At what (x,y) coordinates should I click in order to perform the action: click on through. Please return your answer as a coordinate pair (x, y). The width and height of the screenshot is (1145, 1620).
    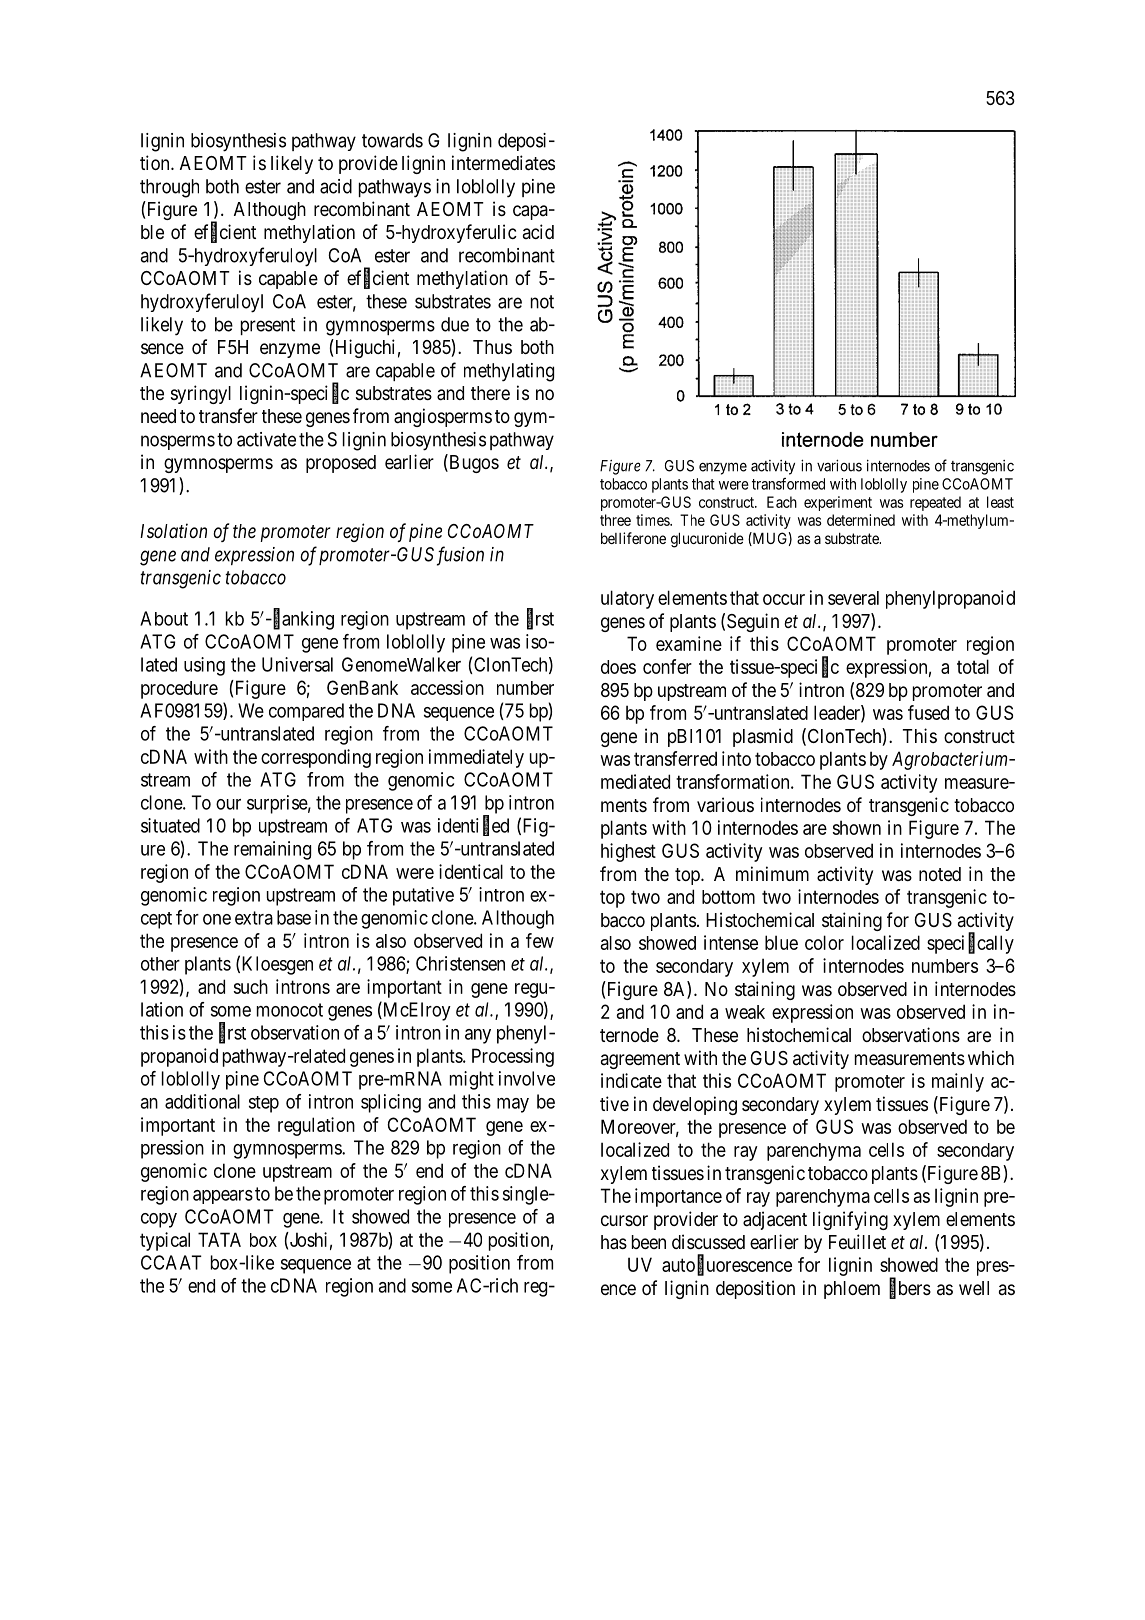
    Looking at the image, I should click on (169, 188).
